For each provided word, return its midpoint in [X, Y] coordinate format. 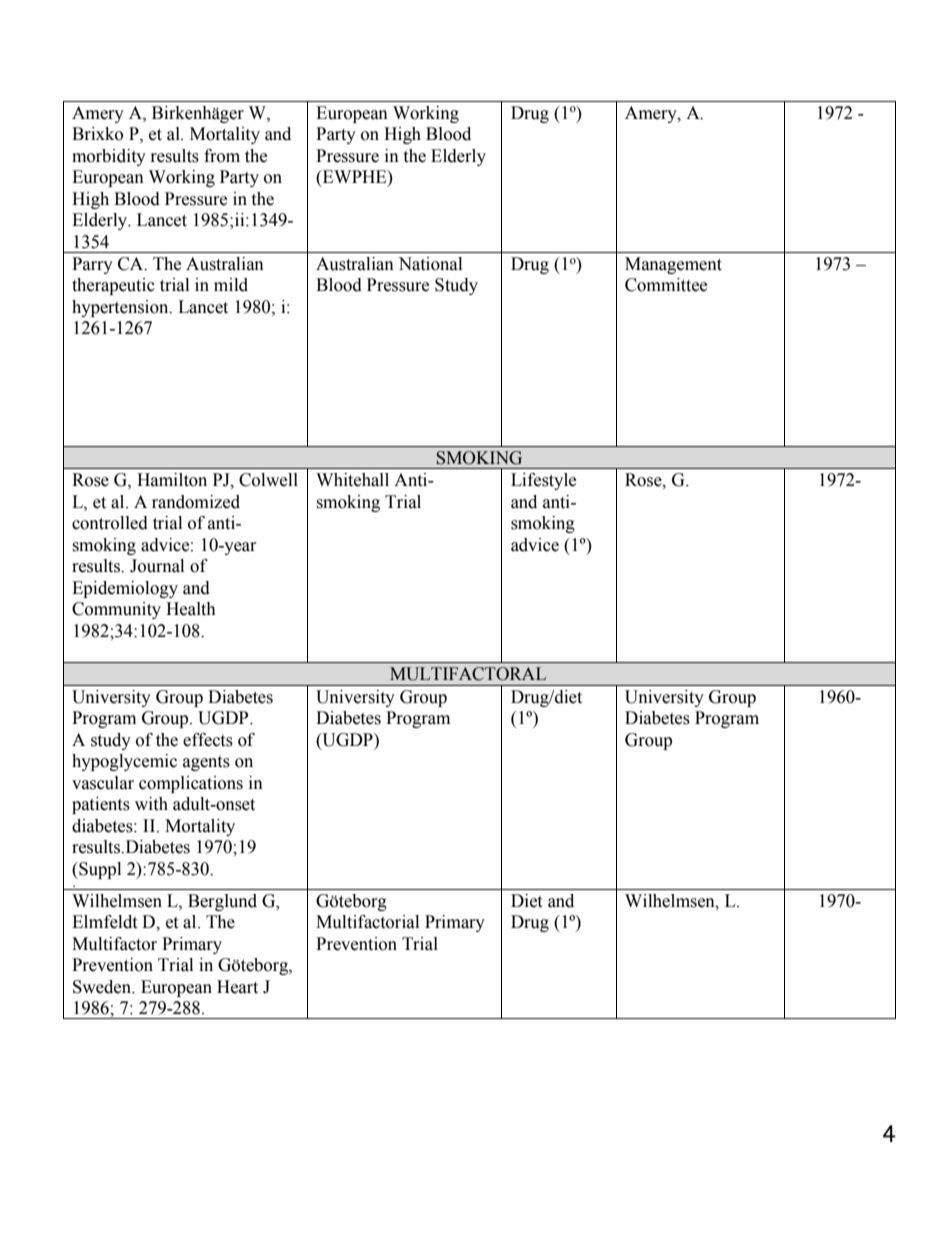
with [151, 804]
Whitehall [352, 480]
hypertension [121, 308]
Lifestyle [543, 481]
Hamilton [172, 480]
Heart [237, 987]
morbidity [109, 157]
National [430, 264]
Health [191, 609]
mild [231, 285]
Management [673, 265]
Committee [666, 285]
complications [191, 784]
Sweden [103, 987]
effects [208, 740]
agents [206, 763]
